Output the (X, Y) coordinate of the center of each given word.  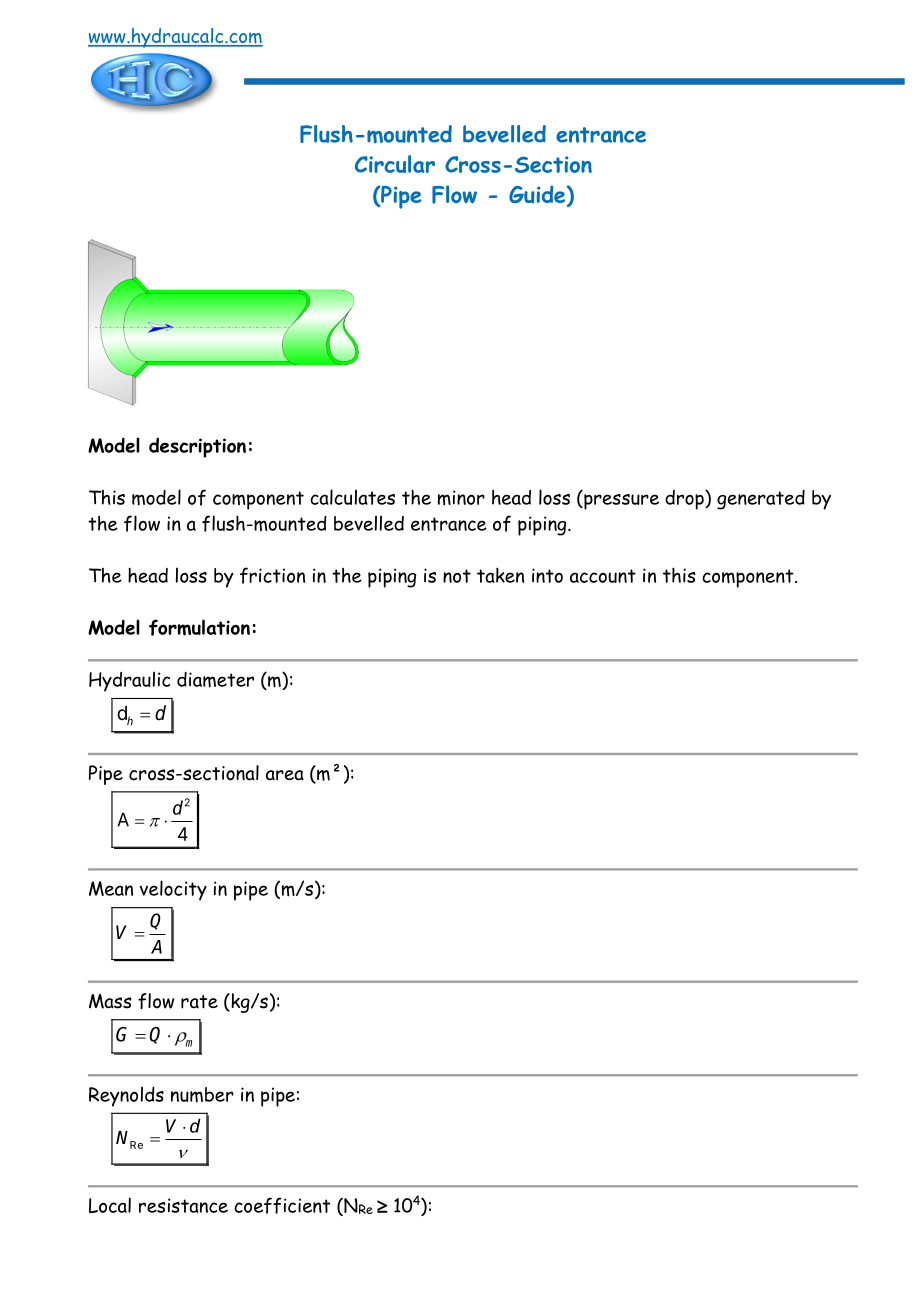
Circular (395, 164)
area (285, 775)
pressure (620, 502)
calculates (352, 497)
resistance (183, 1205)
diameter (215, 680)
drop (685, 500)
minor (461, 498)
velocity (173, 890)
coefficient (282, 1205)
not (457, 576)
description (197, 448)
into (547, 575)
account (603, 576)
